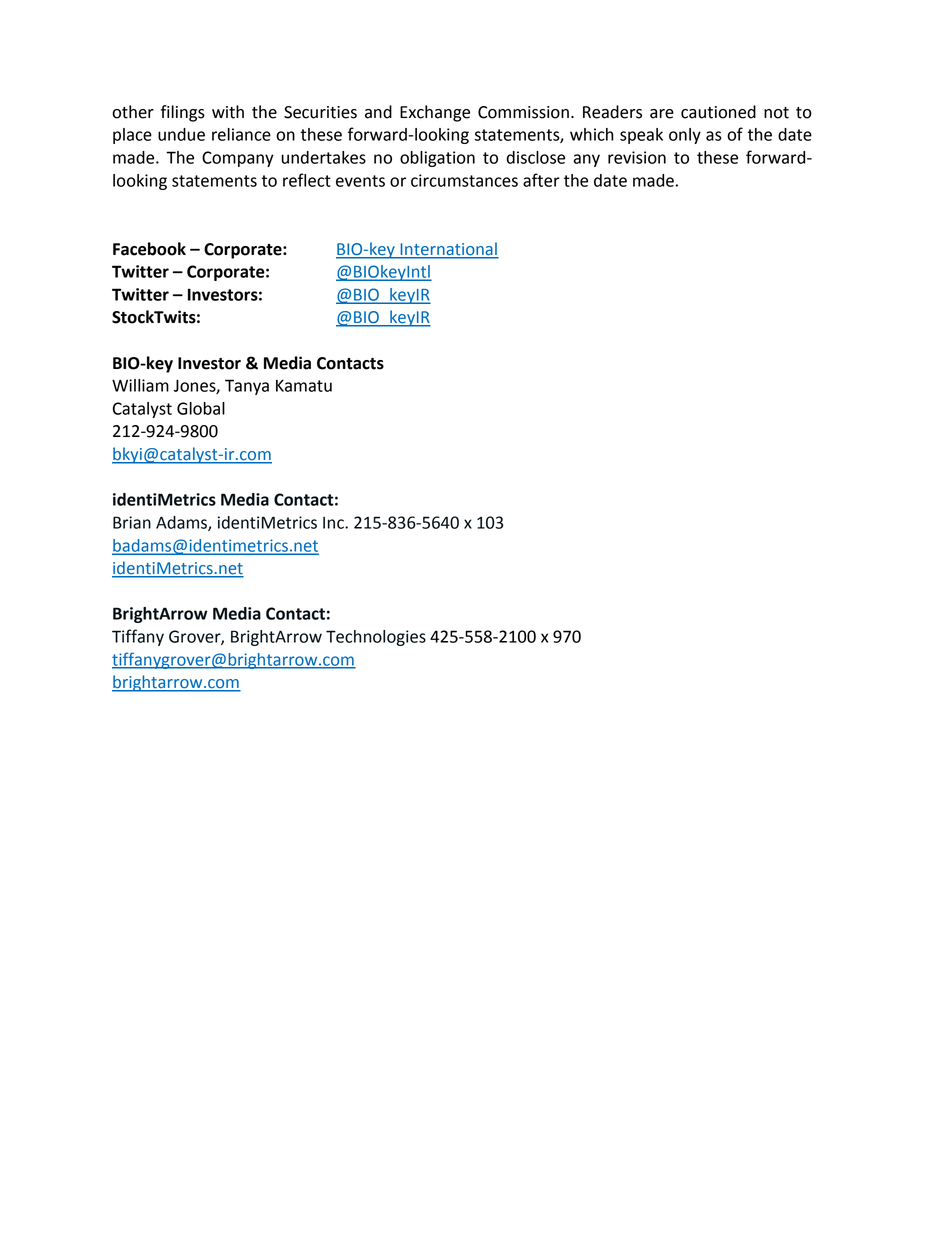 The width and height of the screenshot is (952, 1233). What do you see at coordinates (334, 523) in the screenshot?
I see `Inc` at bounding box center [334, 523].
